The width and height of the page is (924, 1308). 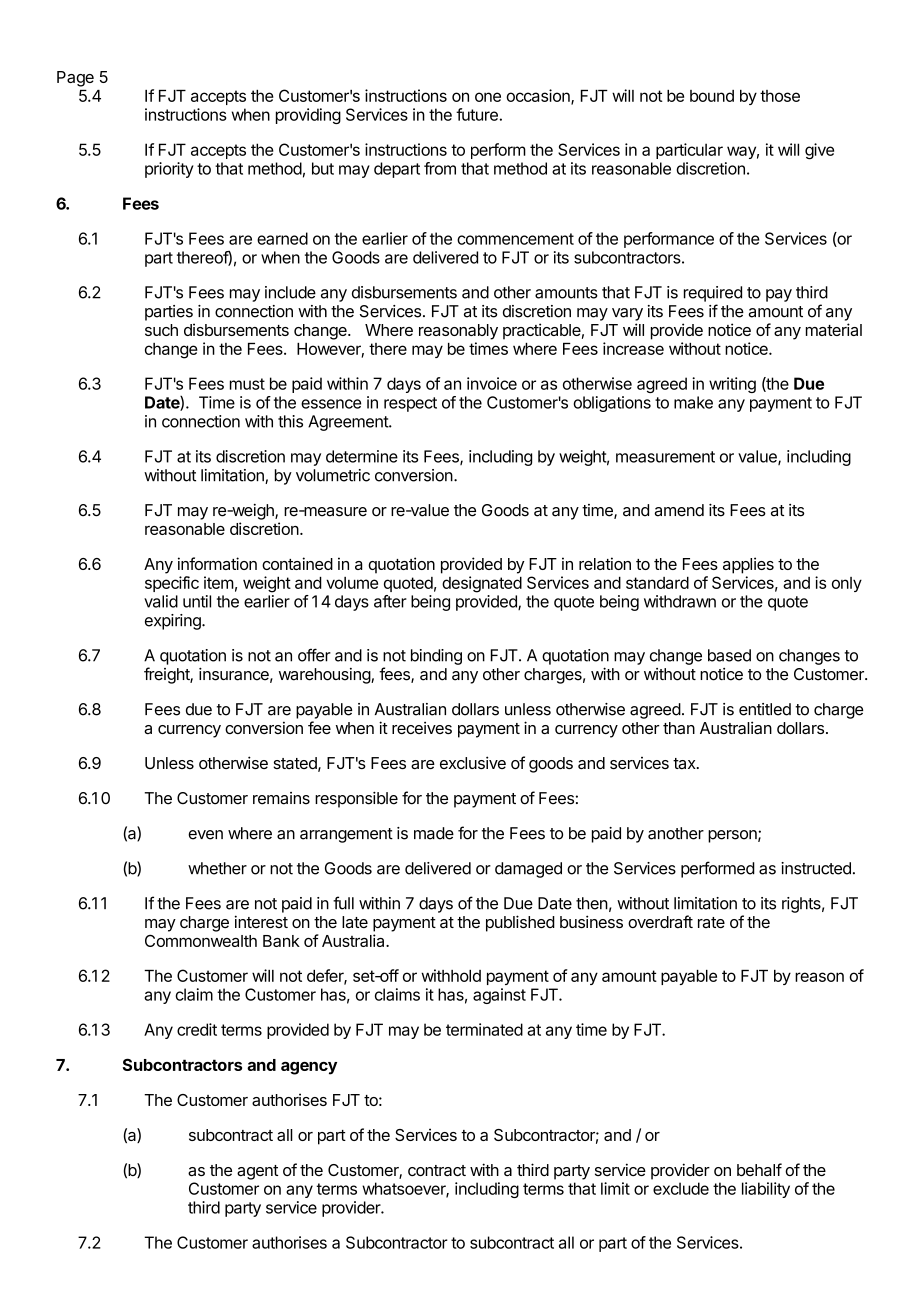 I want to click on binding, so click(x=436, y=657).
